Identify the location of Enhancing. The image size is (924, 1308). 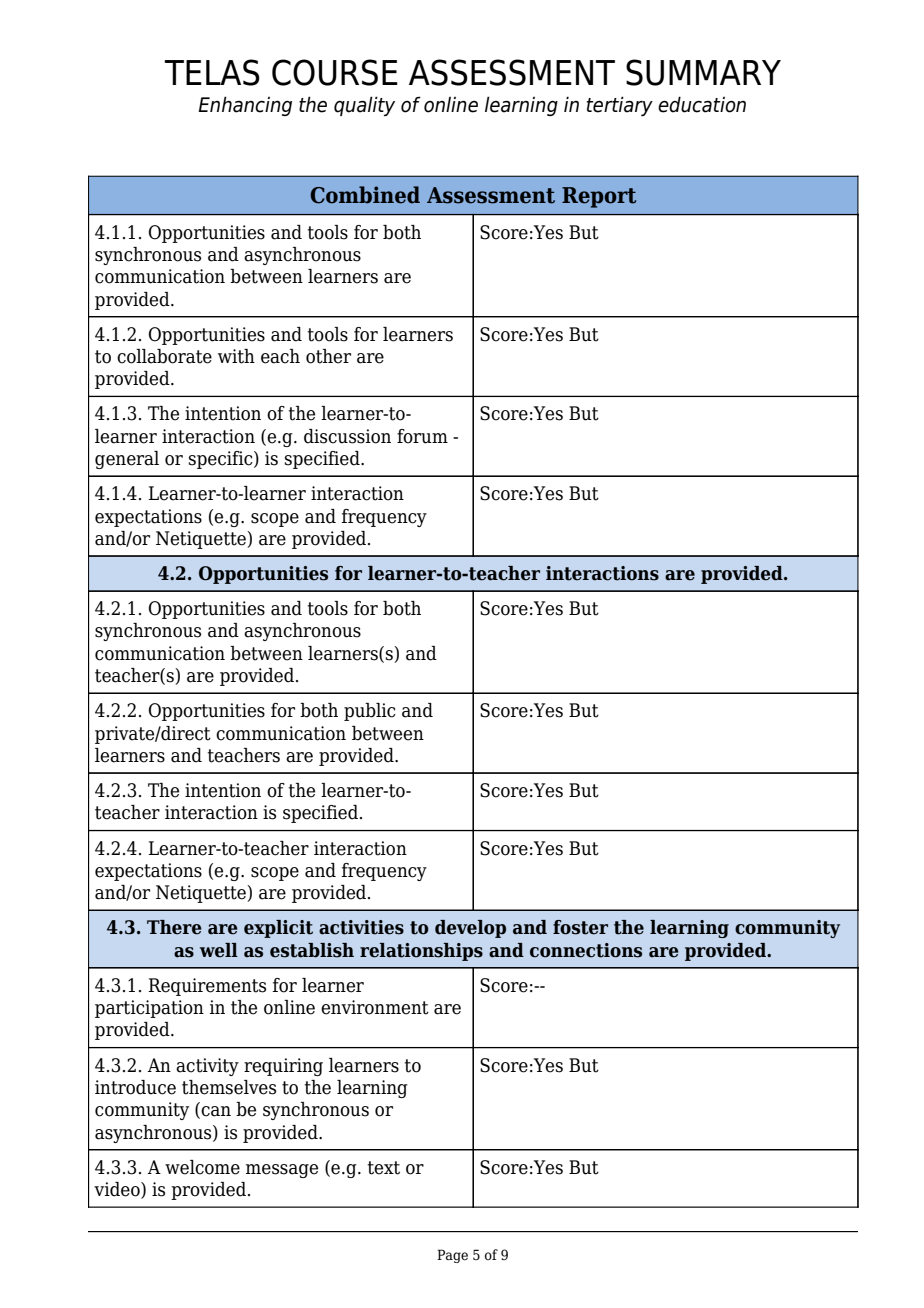
(245, 106).
